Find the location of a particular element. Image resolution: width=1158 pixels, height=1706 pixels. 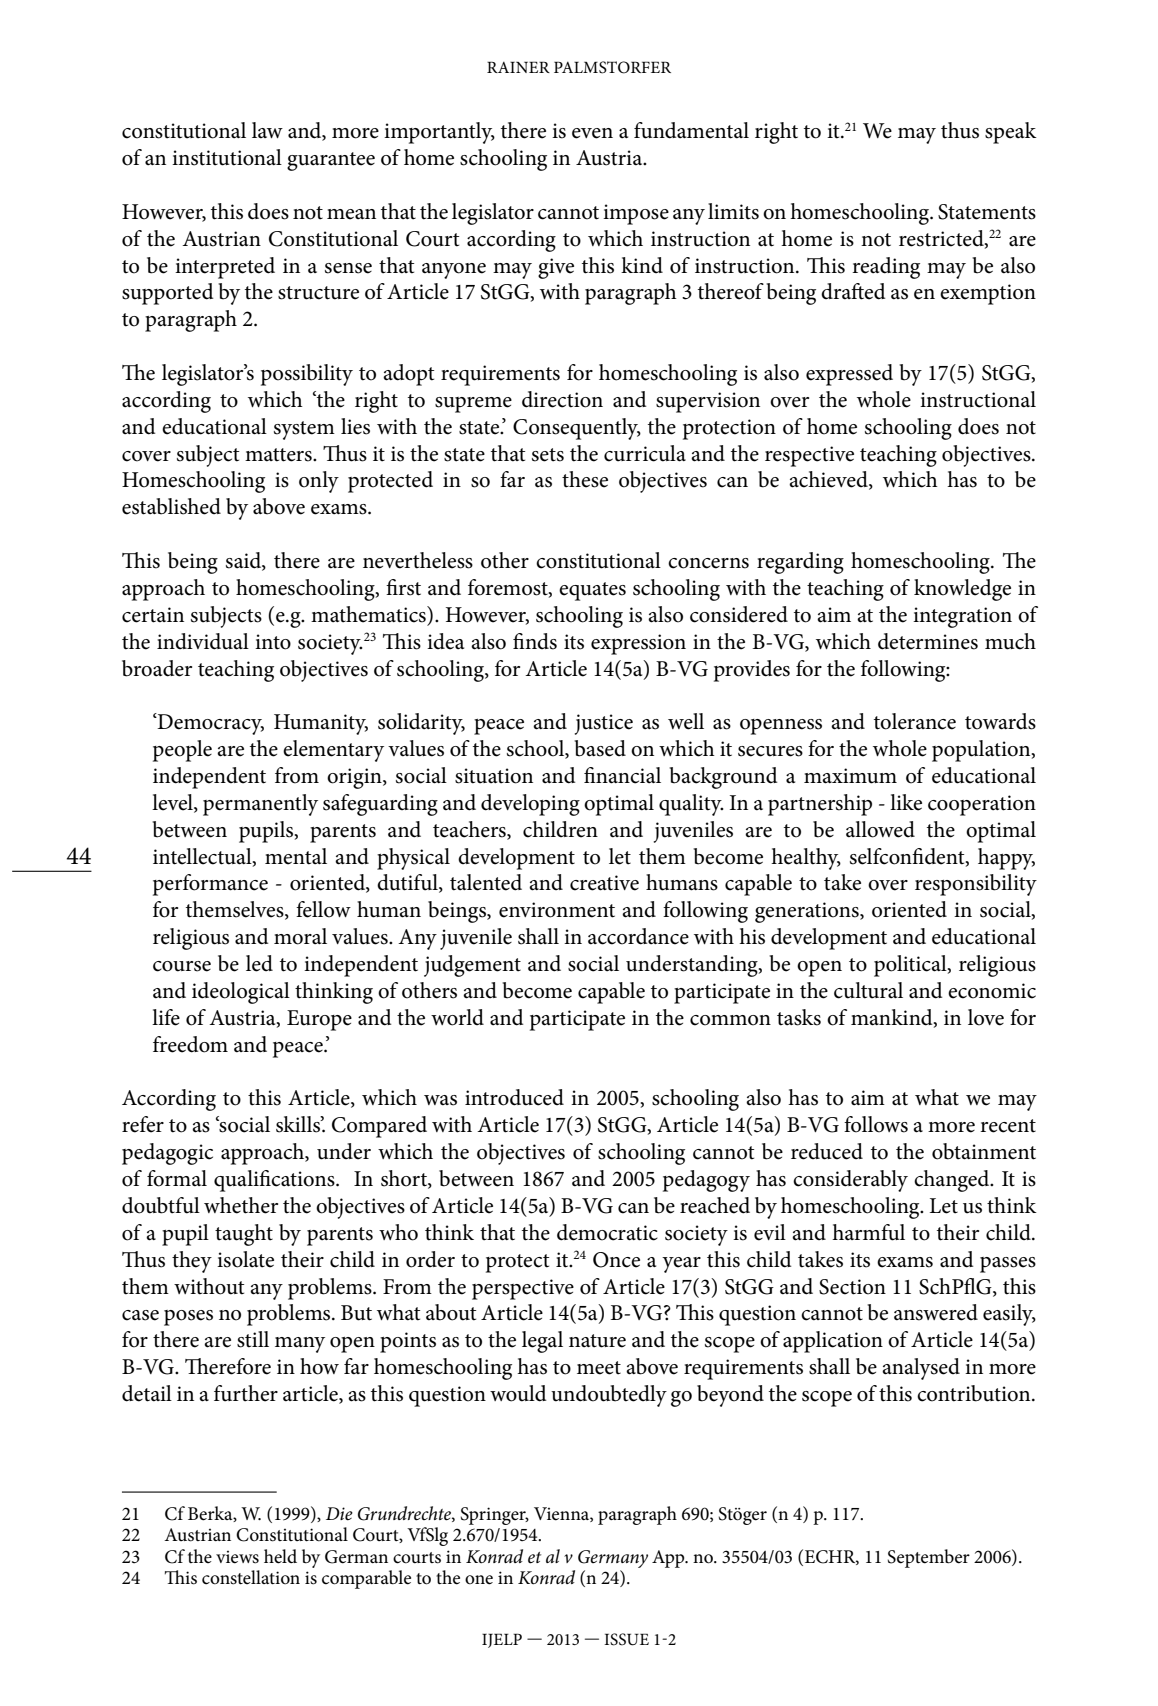

these is located at coordinates (585, 479).
